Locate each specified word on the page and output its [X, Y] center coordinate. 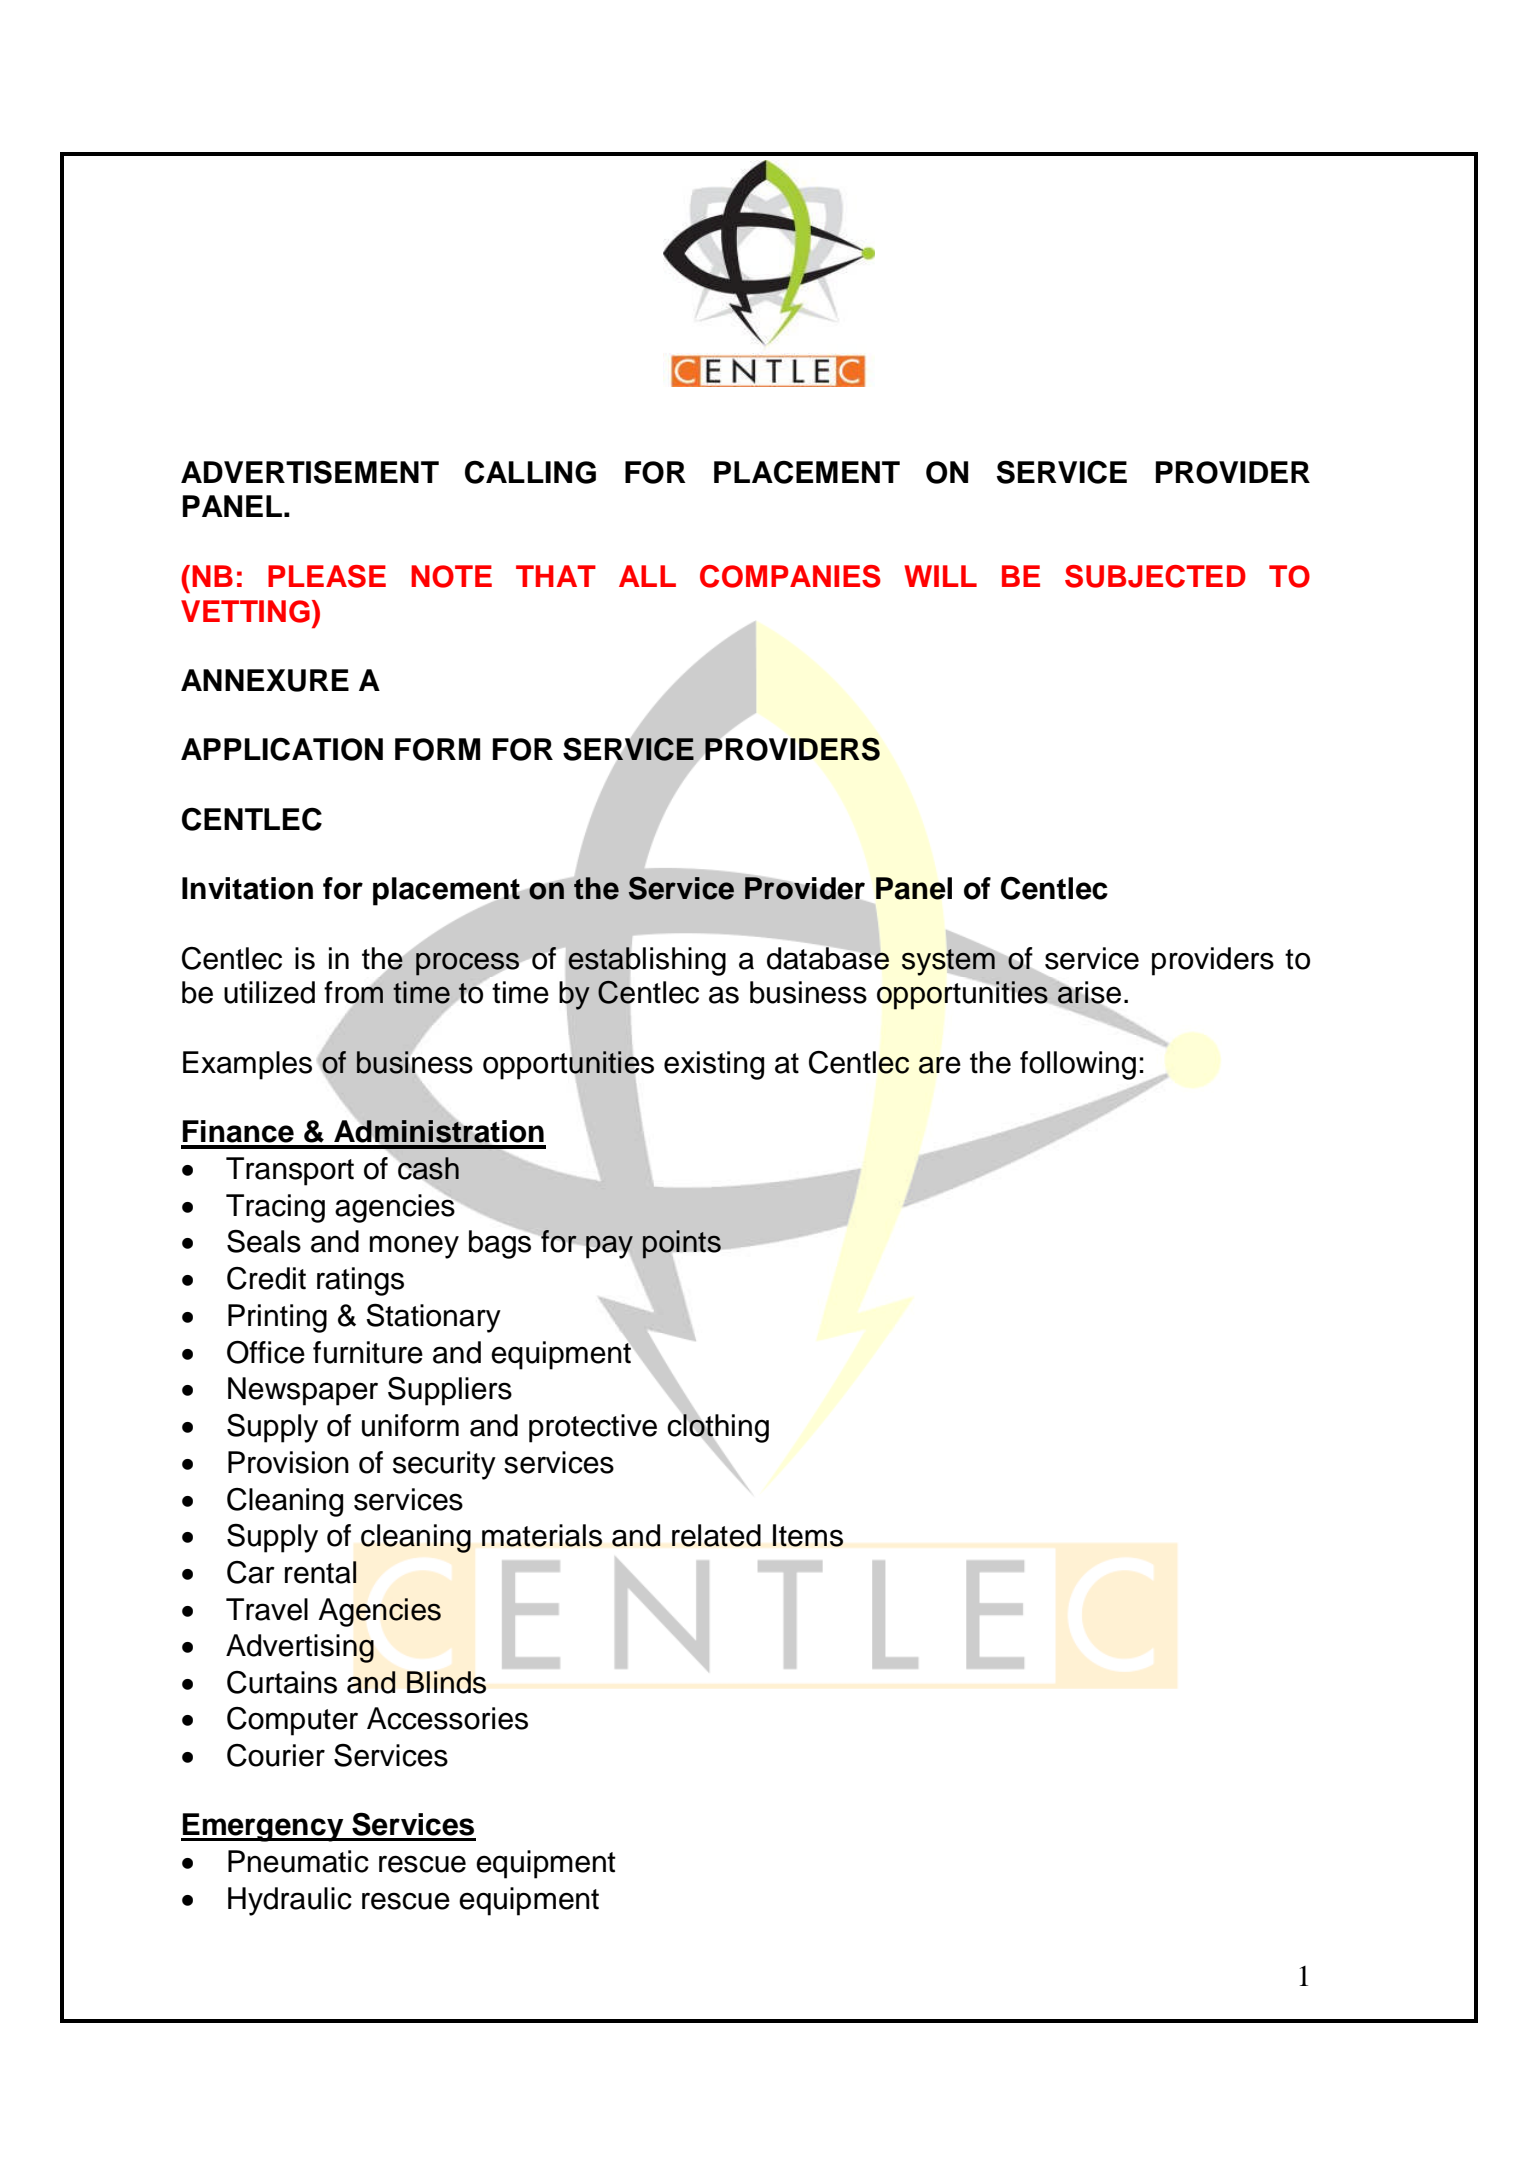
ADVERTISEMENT [310, 472]
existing [714, 1065]
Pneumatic [298, 1861]
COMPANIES [790, 576]
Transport [290, 1171]
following [1078, 1065]
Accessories [447, 1718]
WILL [940, 576]
